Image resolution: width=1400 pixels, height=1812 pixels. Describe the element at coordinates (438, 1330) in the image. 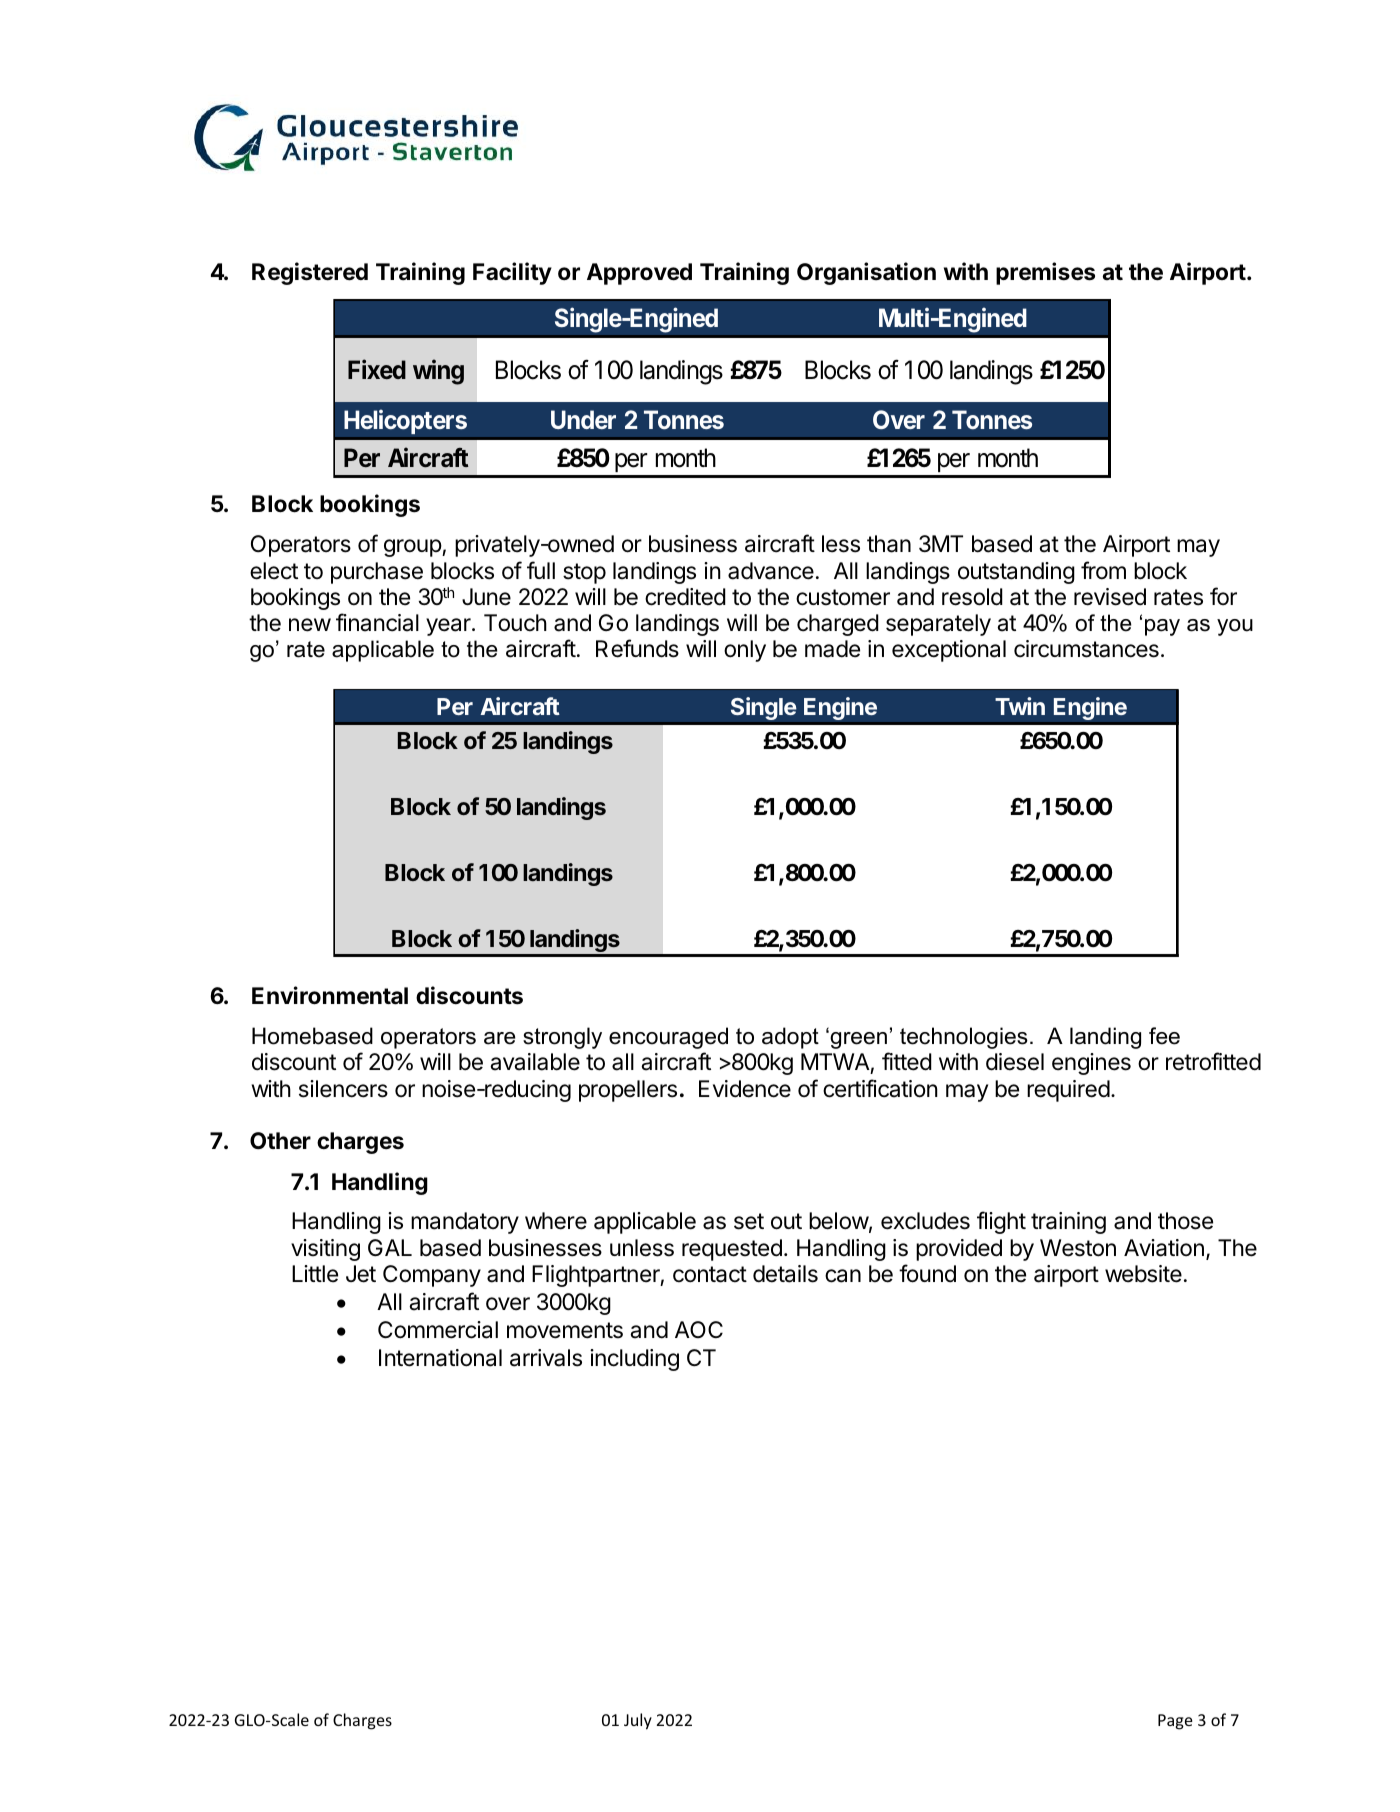

I see `Commercial` at that location.
